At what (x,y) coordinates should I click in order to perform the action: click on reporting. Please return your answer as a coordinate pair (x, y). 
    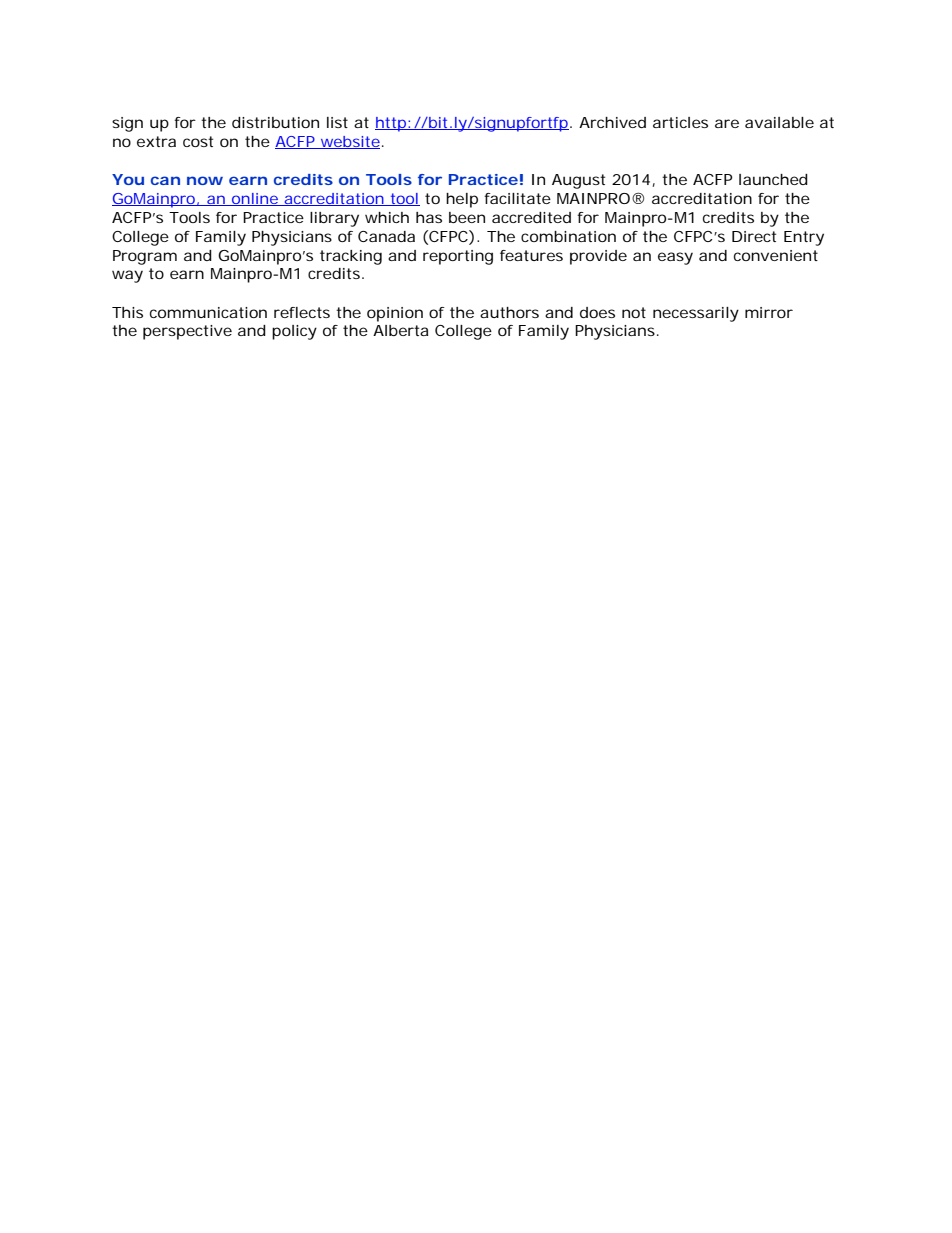
    Looking at the image, I should click on (458, 257).
